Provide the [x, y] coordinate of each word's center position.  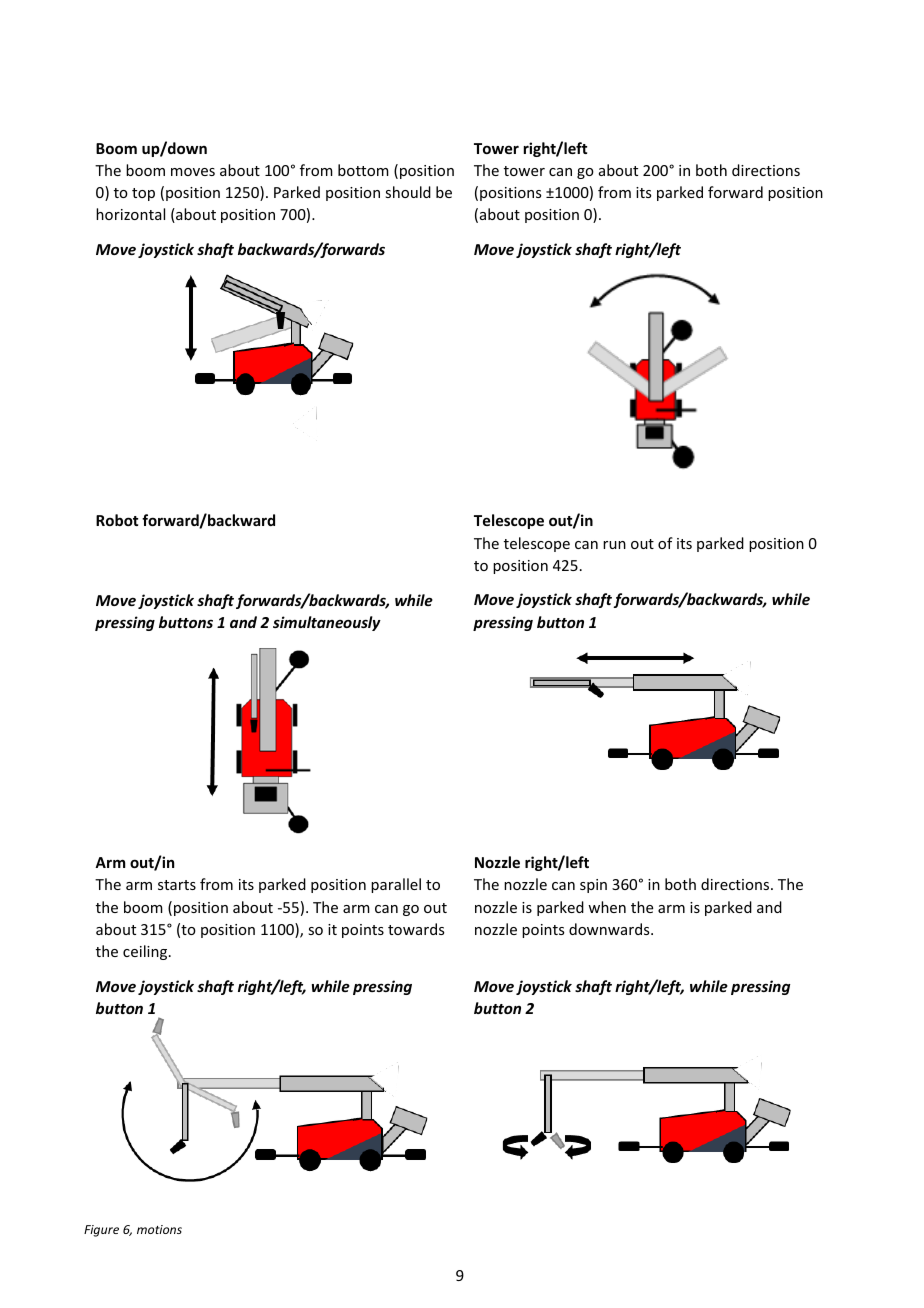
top [143, 194]
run [614, 545]
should [408, 192]
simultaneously [327, 623]
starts [177, 885]
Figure [101, 1231]
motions [159, 1229]
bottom [363, 170]
